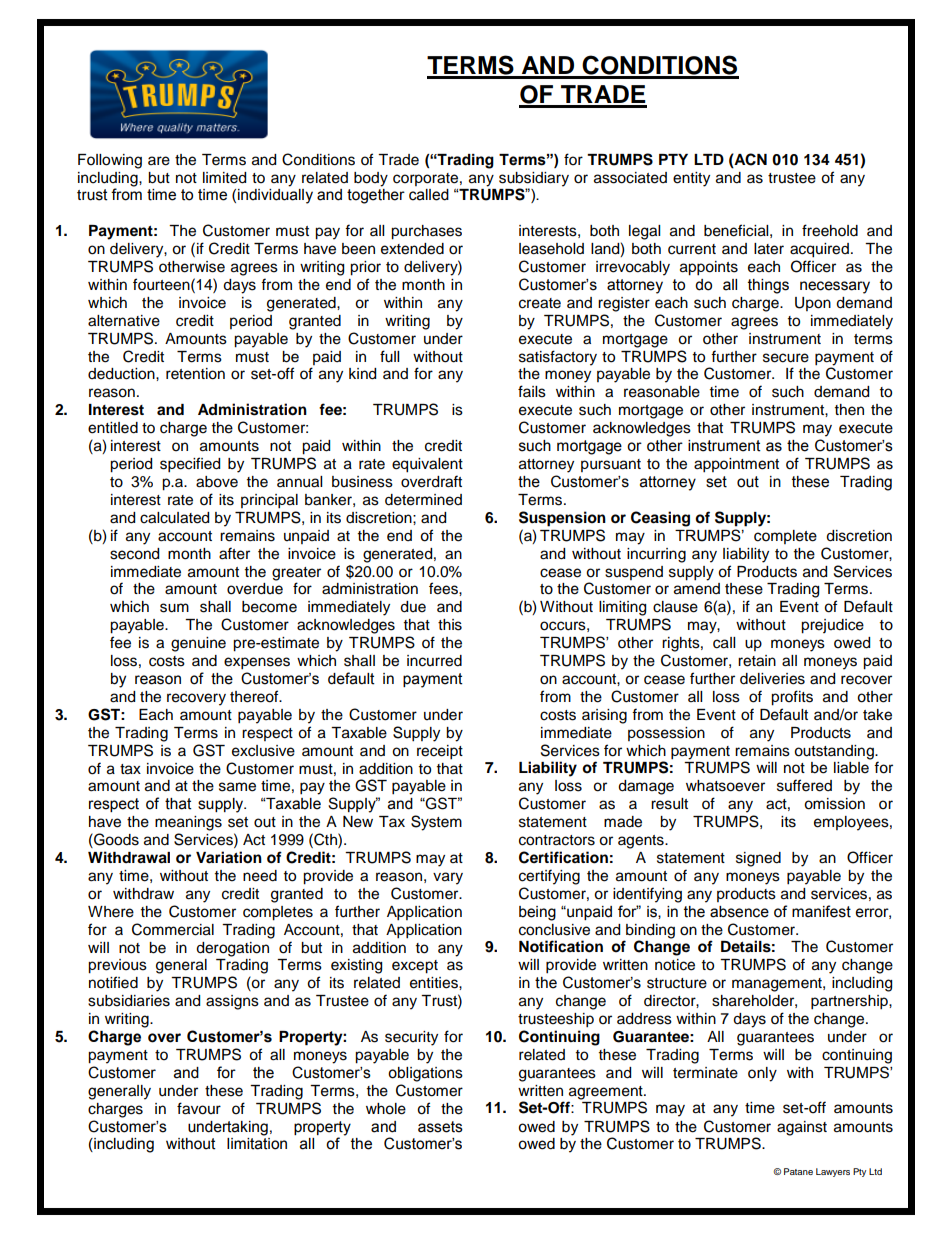  Describe the element at coordinates (224, 178) in the screenshot. I see `limited` at that location.
